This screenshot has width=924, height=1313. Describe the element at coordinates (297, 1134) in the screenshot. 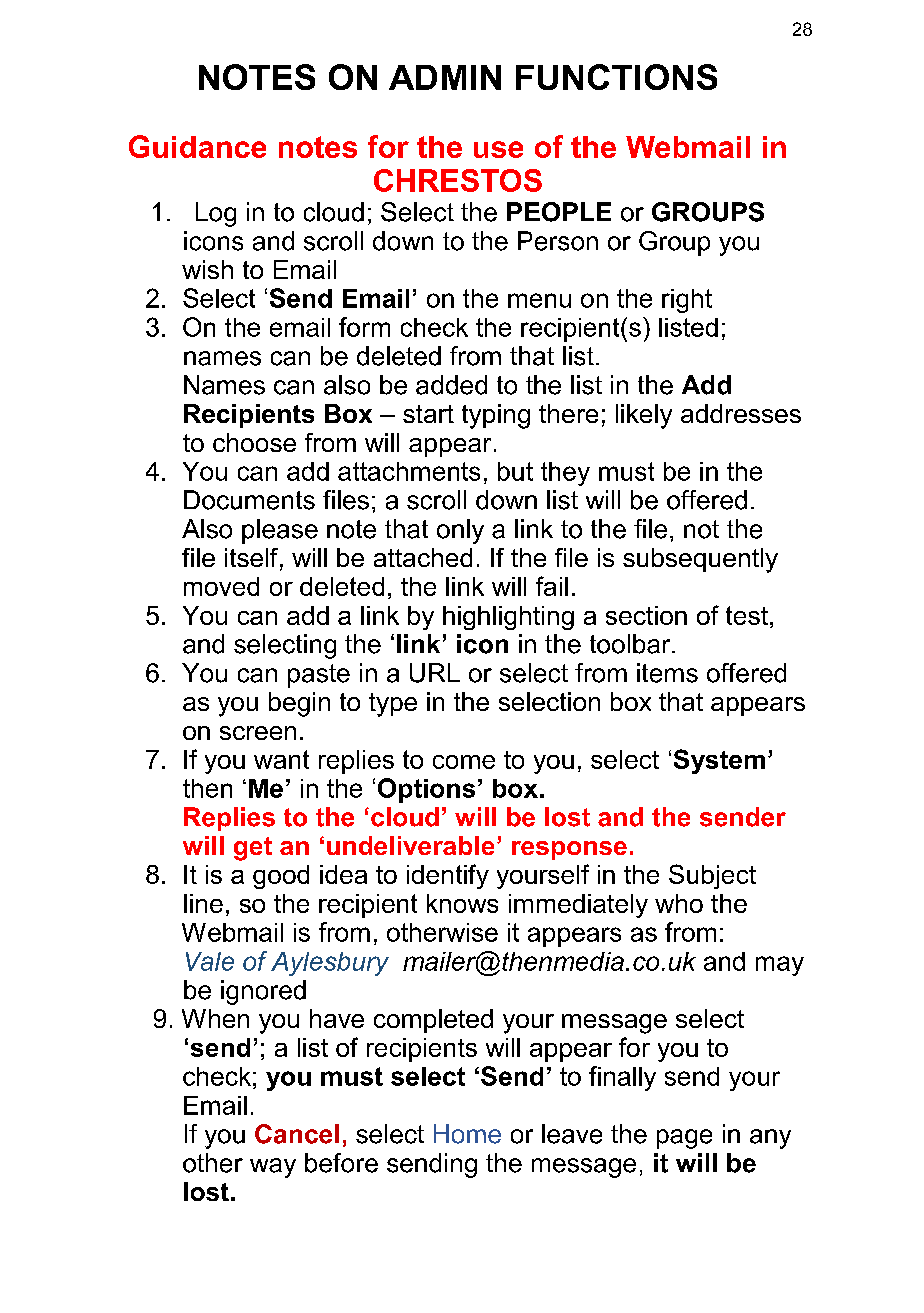

I see `Cancel` at that location.
